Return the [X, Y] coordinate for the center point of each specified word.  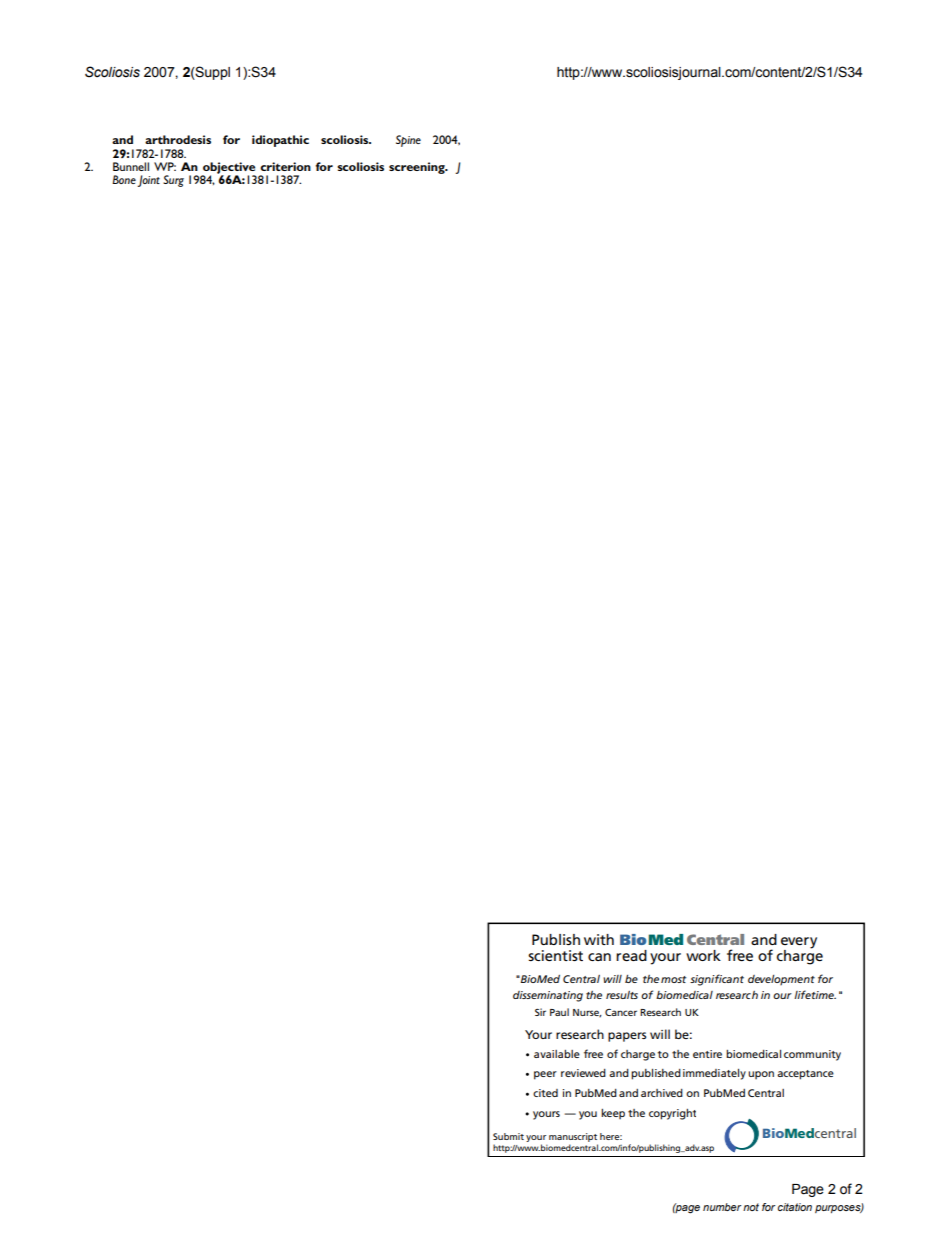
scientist [555, 955]
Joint [148, 181]
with [599, 939]
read [631, 955]
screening [418, 168]
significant [717, 980]
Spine [408, 141]
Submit [508, 1136]
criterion [285, 166]
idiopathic [280, 141]
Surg [173, 181]
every [799, 943]
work [703, 955]
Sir [540, 1012]
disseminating [548, 996]
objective [228, 169]
